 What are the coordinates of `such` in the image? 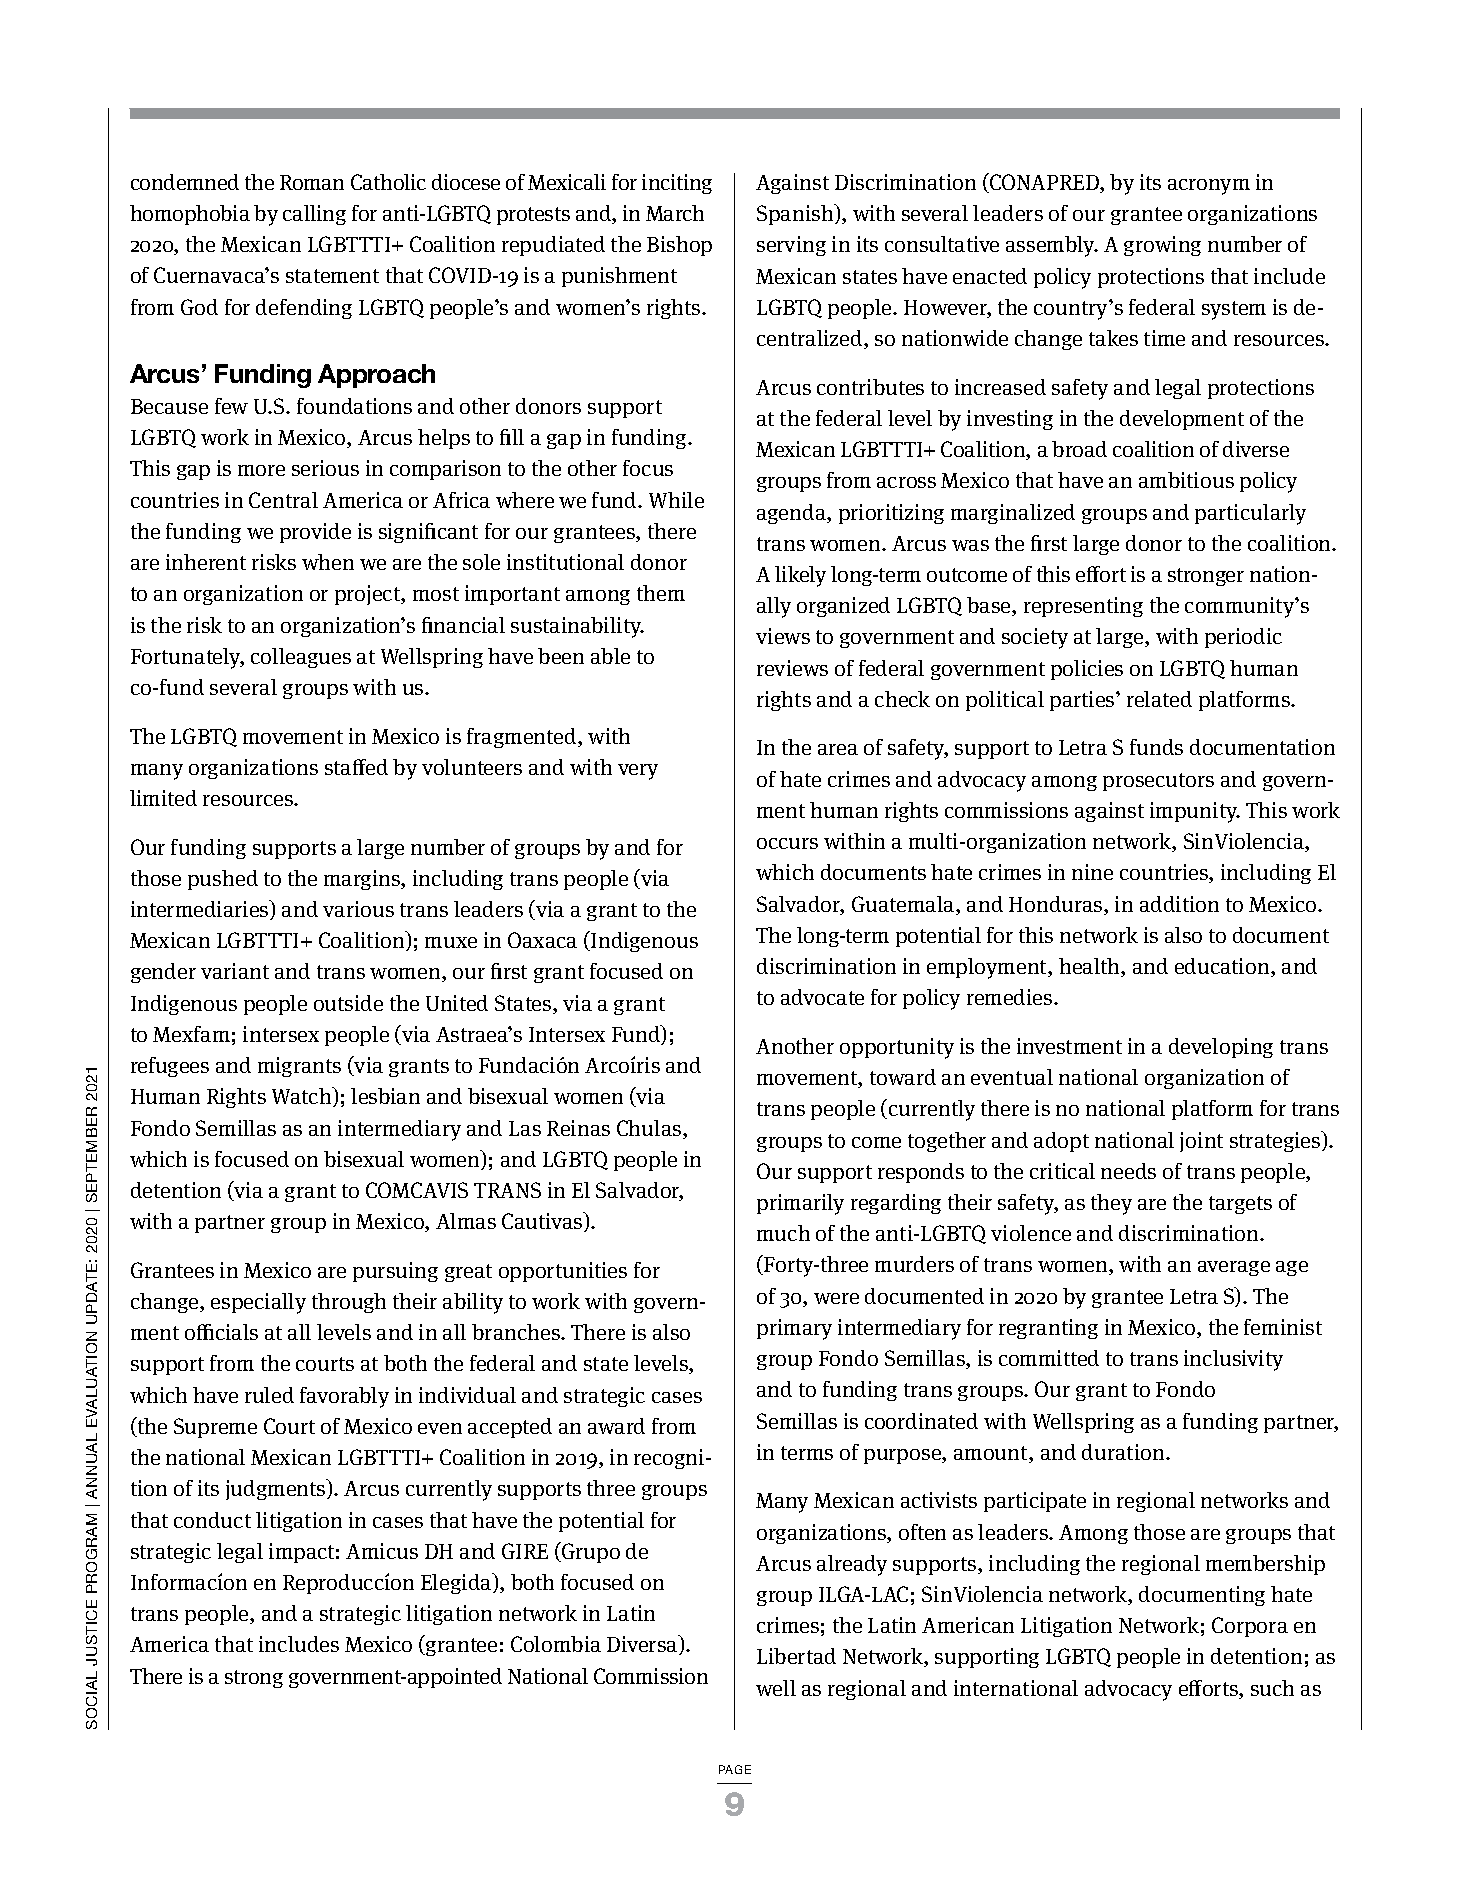 It's located at (1272, 1688).
